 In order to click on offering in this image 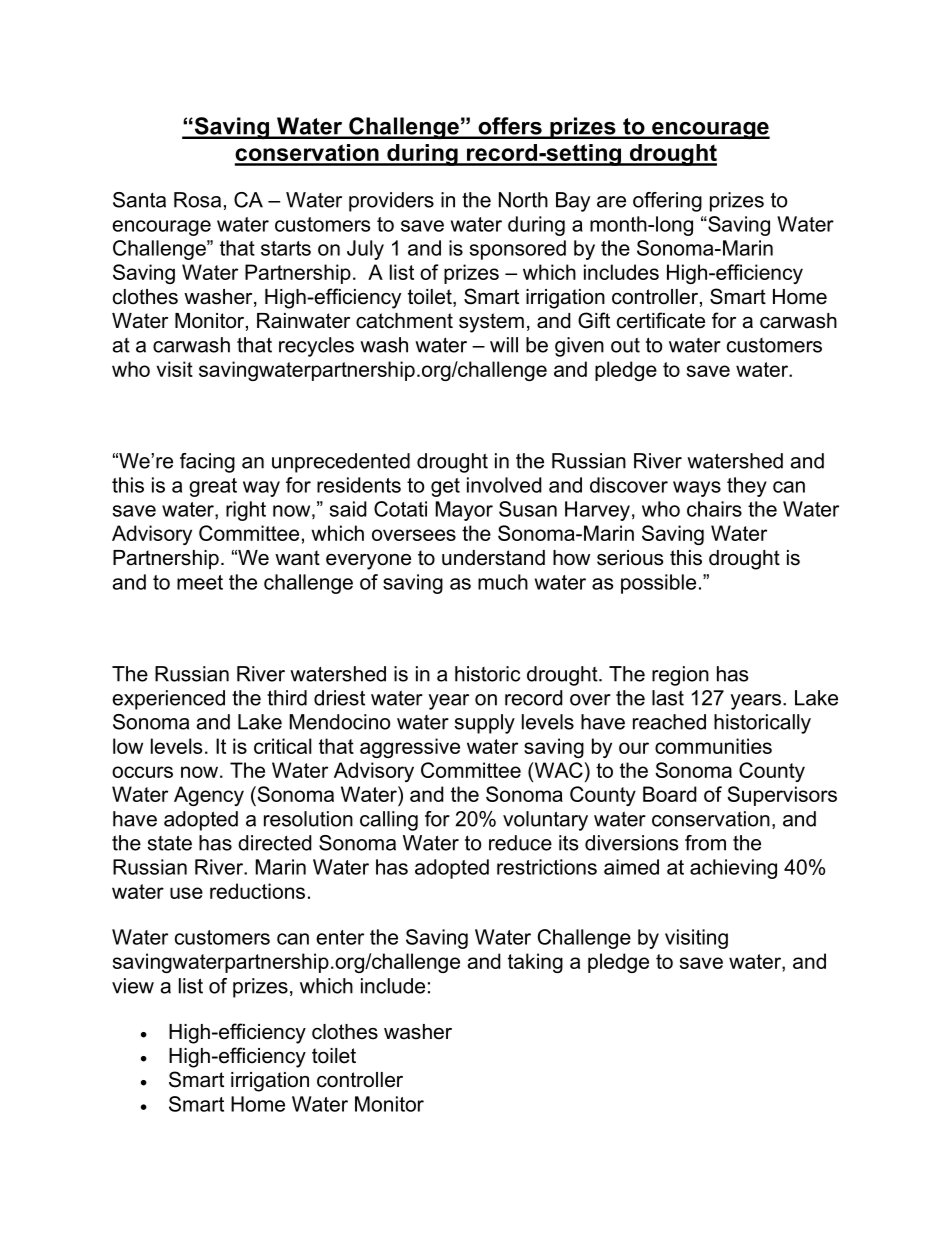, I will do `click(667, 202)`.
